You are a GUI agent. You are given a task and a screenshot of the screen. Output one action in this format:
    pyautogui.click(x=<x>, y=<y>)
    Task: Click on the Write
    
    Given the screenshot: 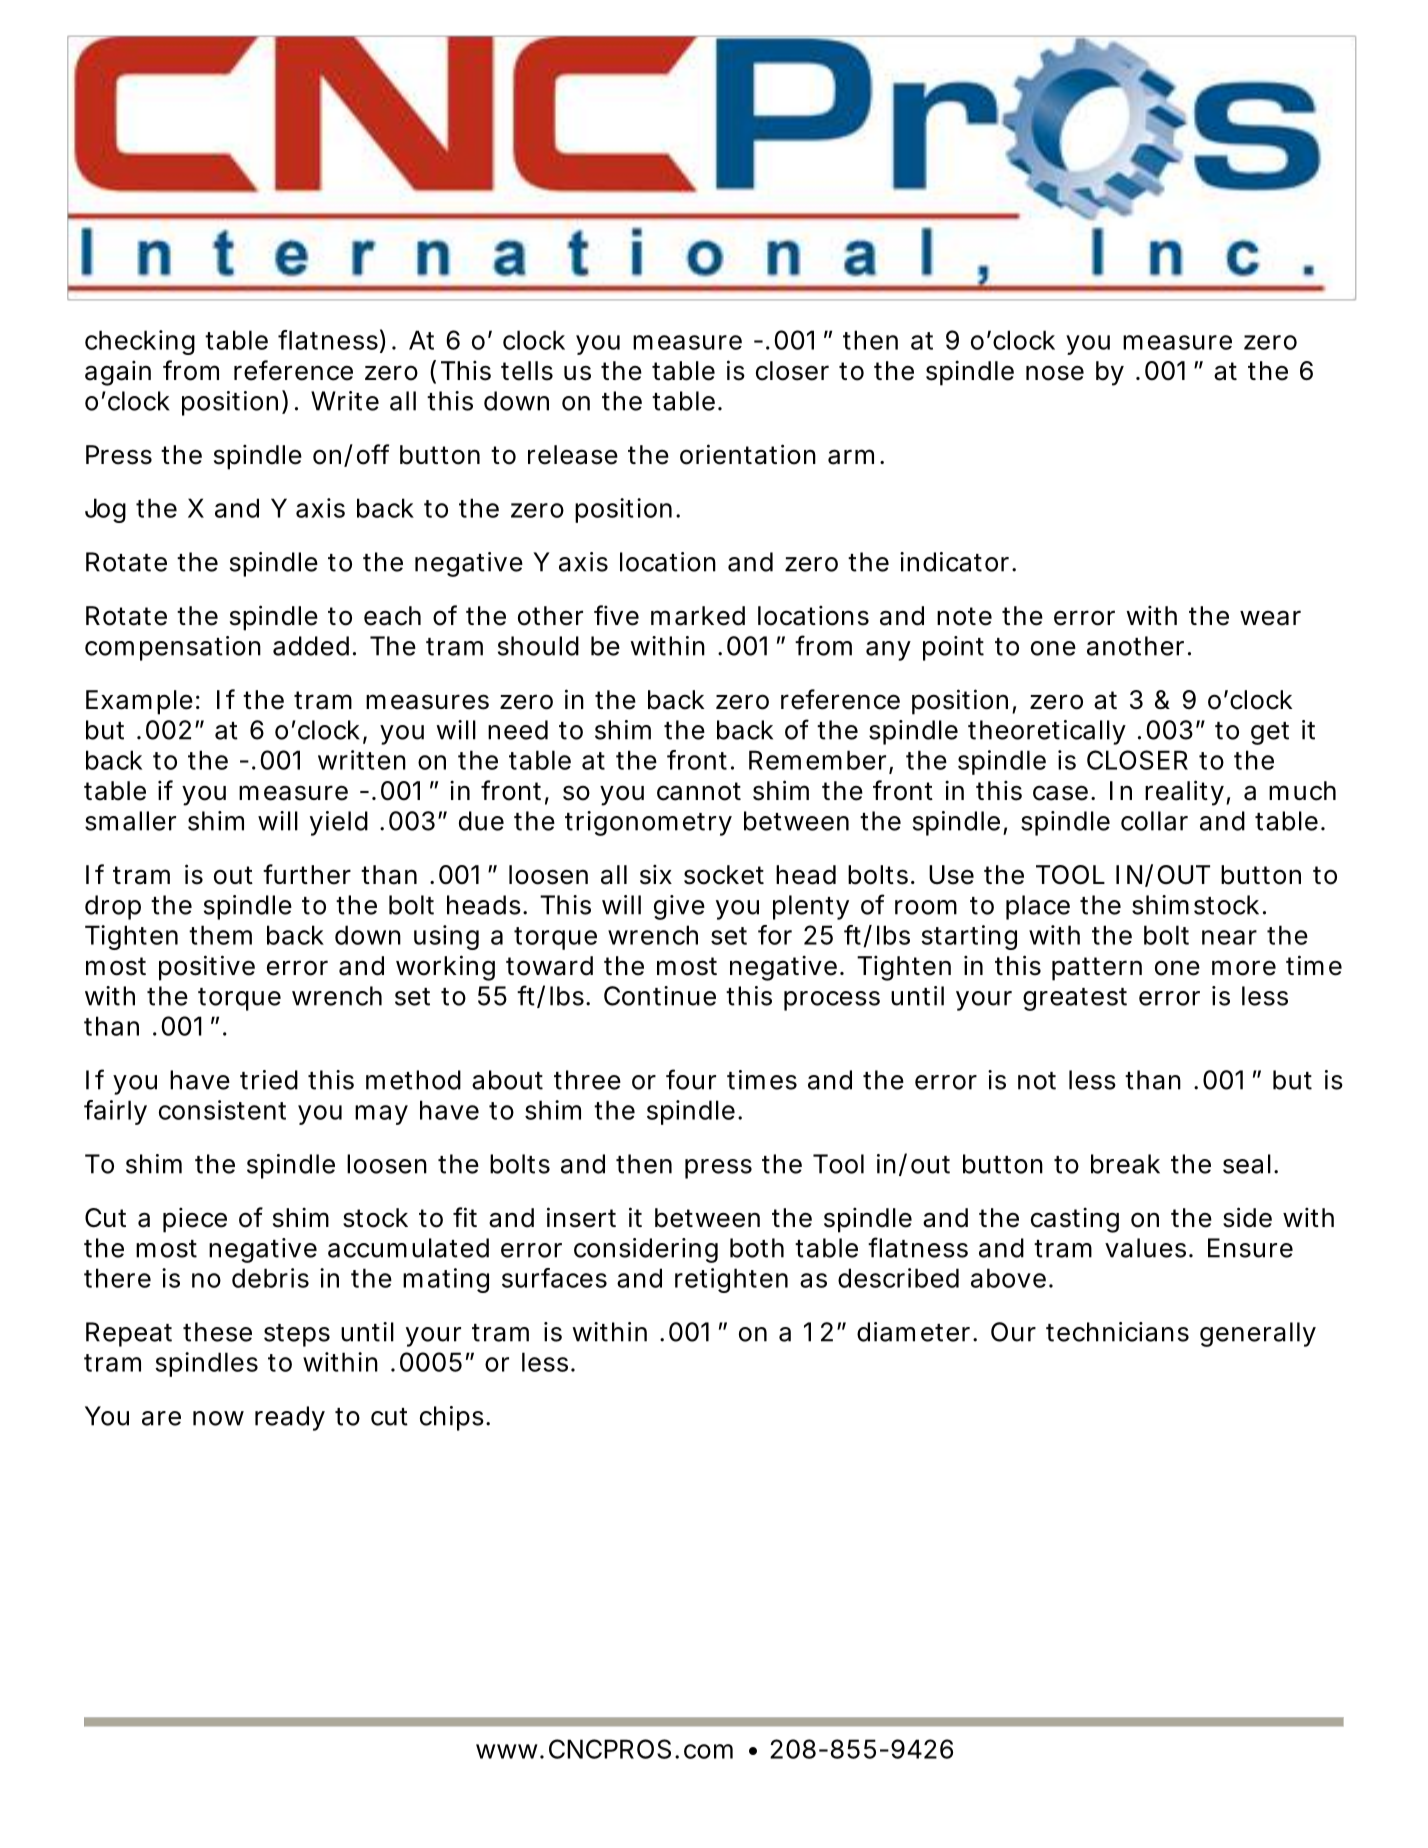 What is the action you would take?
    pyautogui.click(x=345, y=401)
